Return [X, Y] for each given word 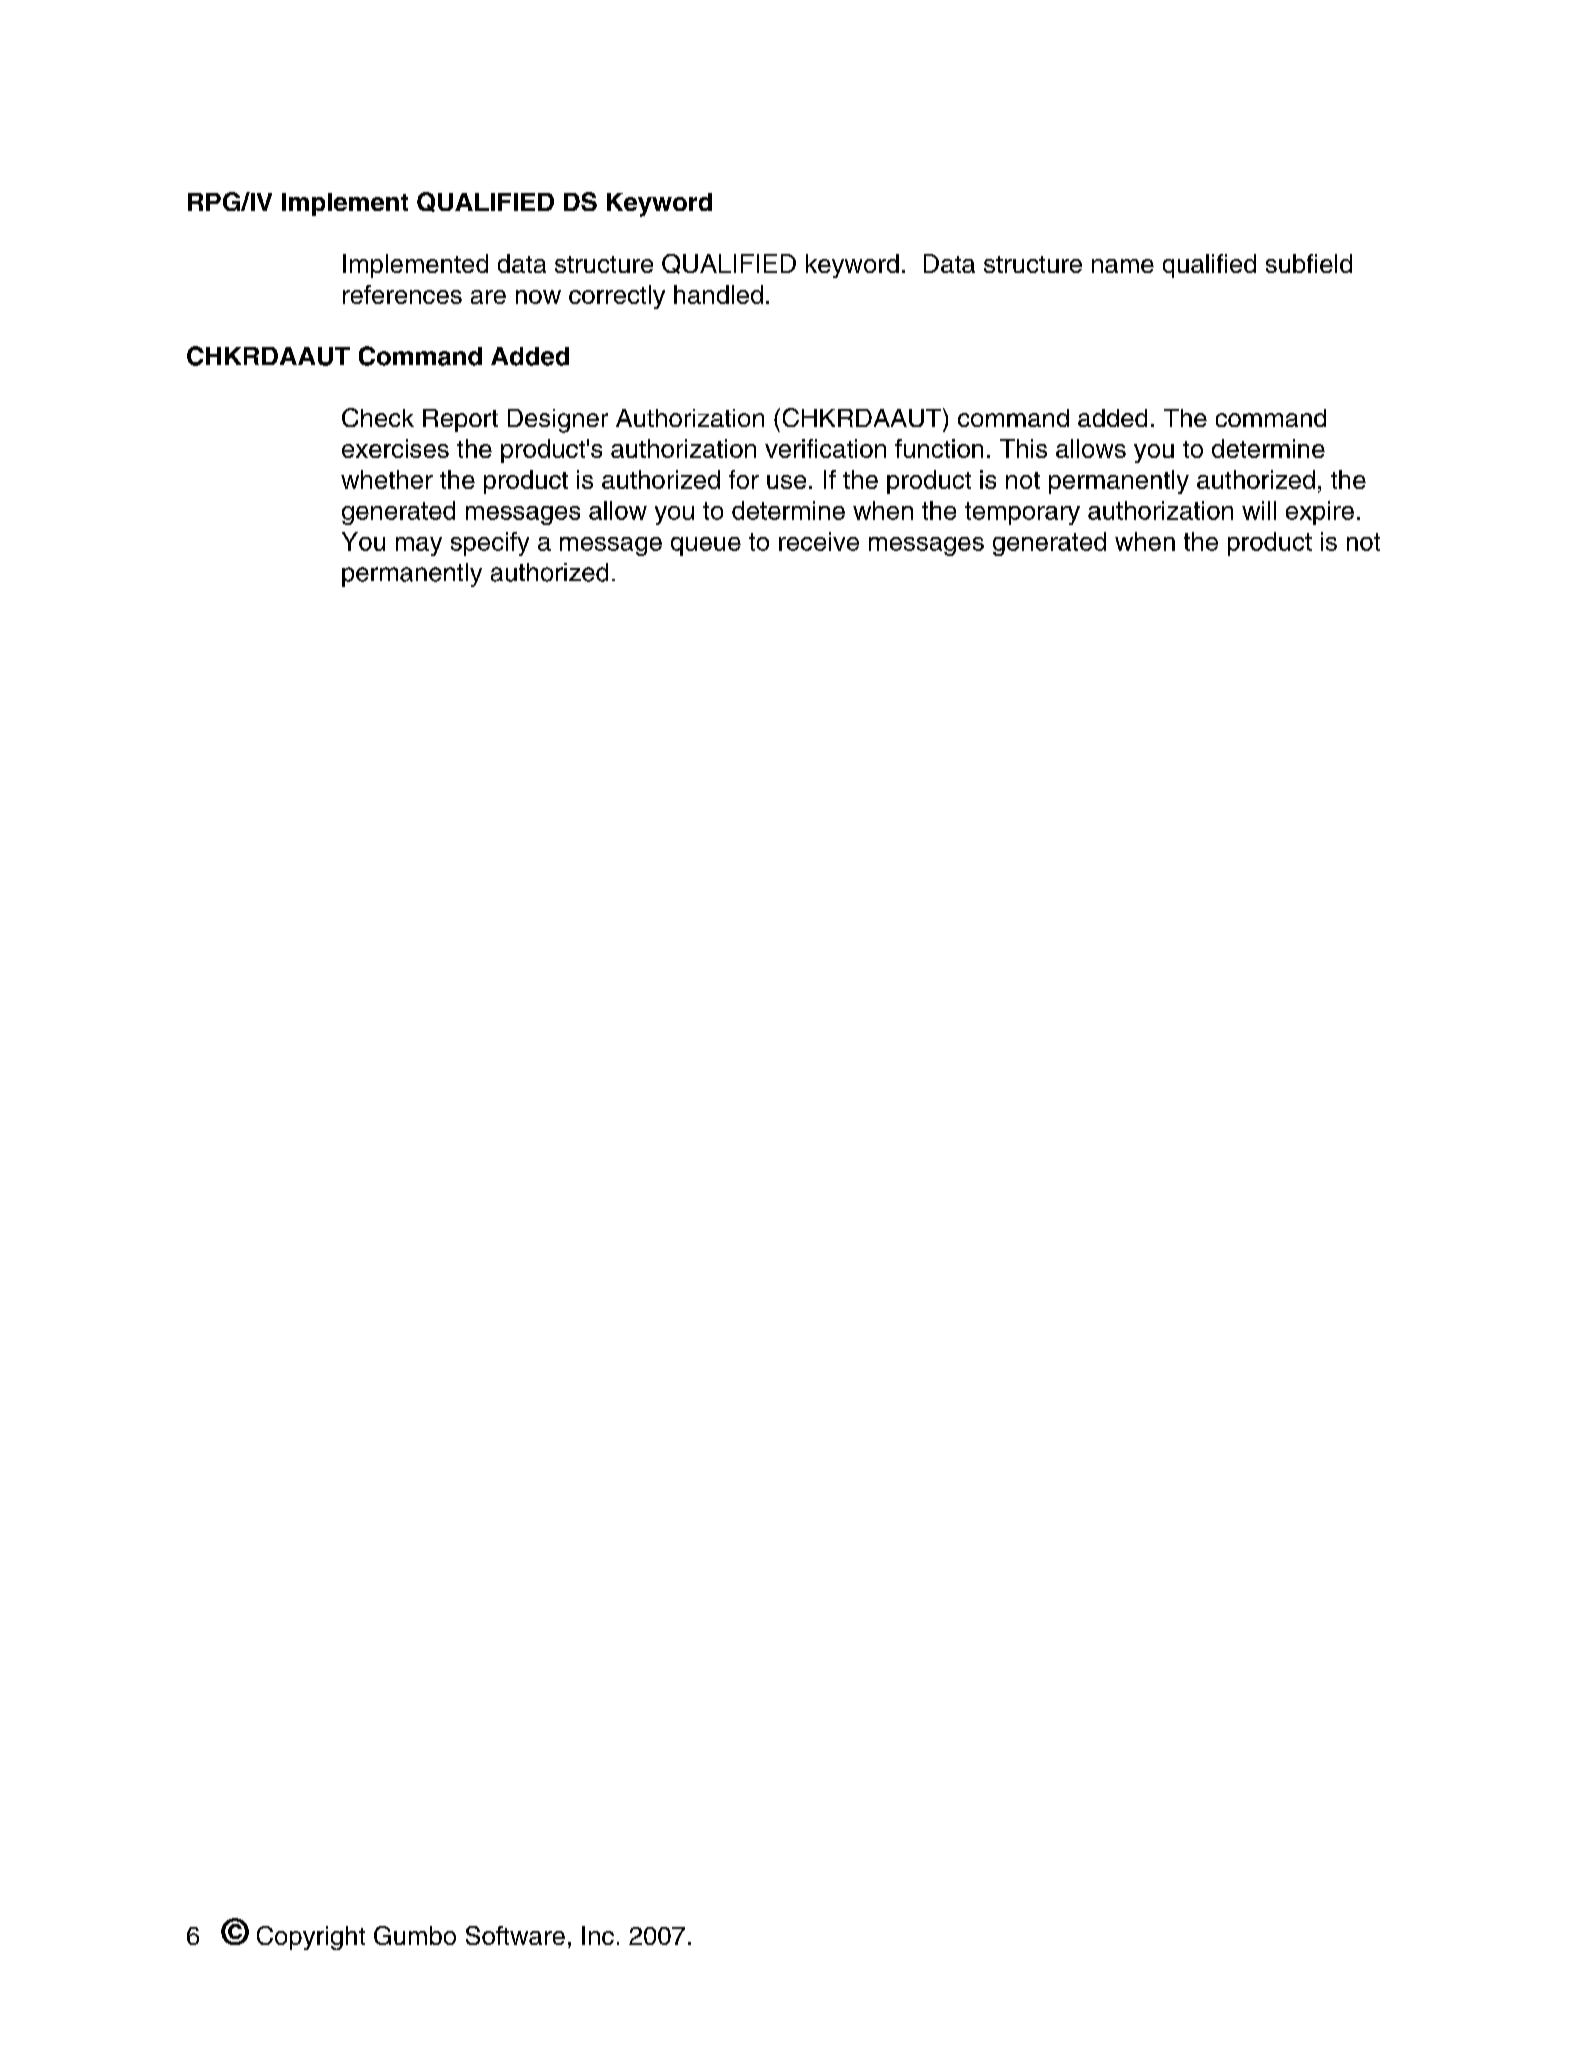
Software [515, 1935]
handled [718, 294]
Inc [598, 1935]
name [1123, 266]
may [419, 546]
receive [819, 541]
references [402, 294]
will [1259, 510]
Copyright [311, 1938]
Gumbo [415, 1935]
